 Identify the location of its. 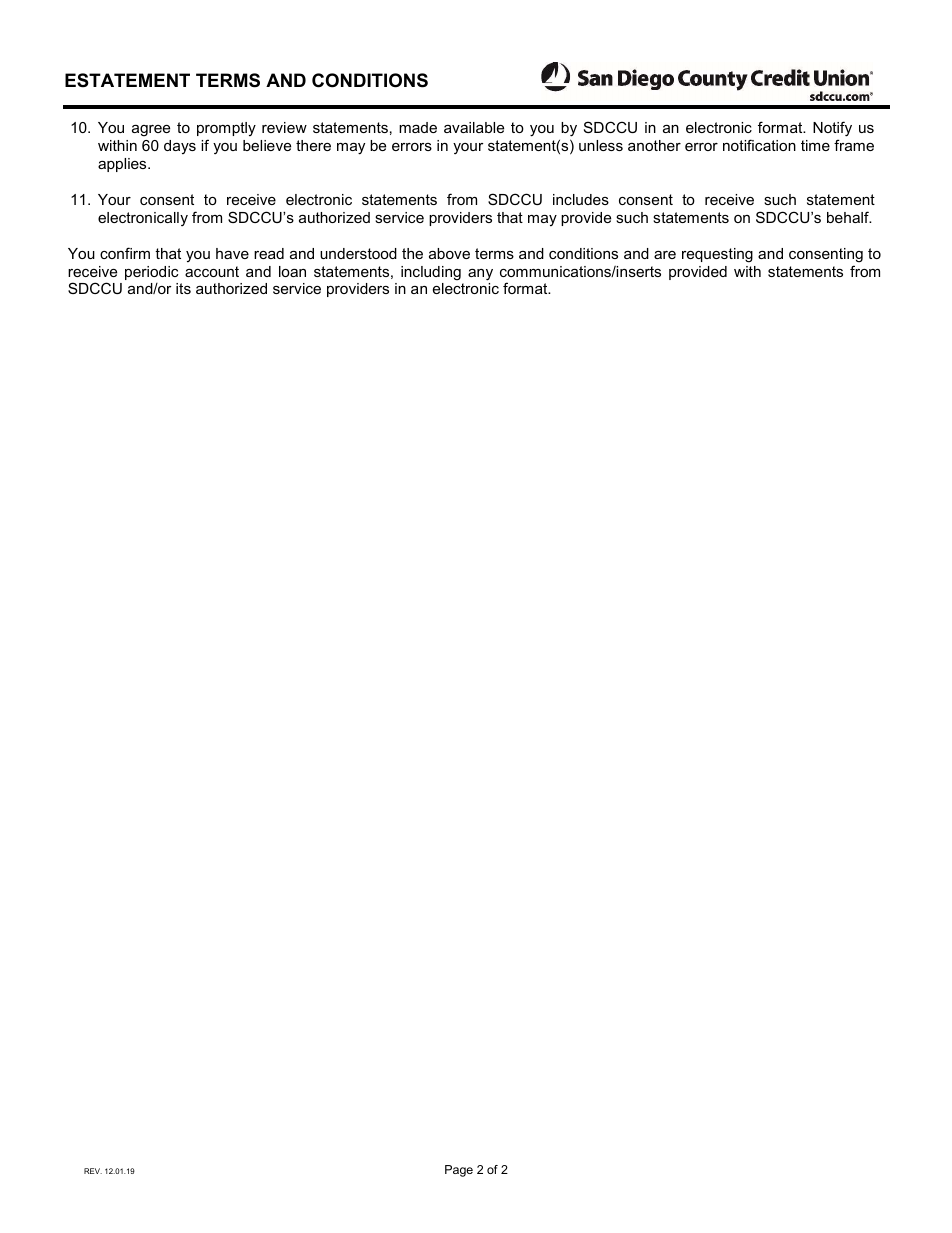
(183, 288).
